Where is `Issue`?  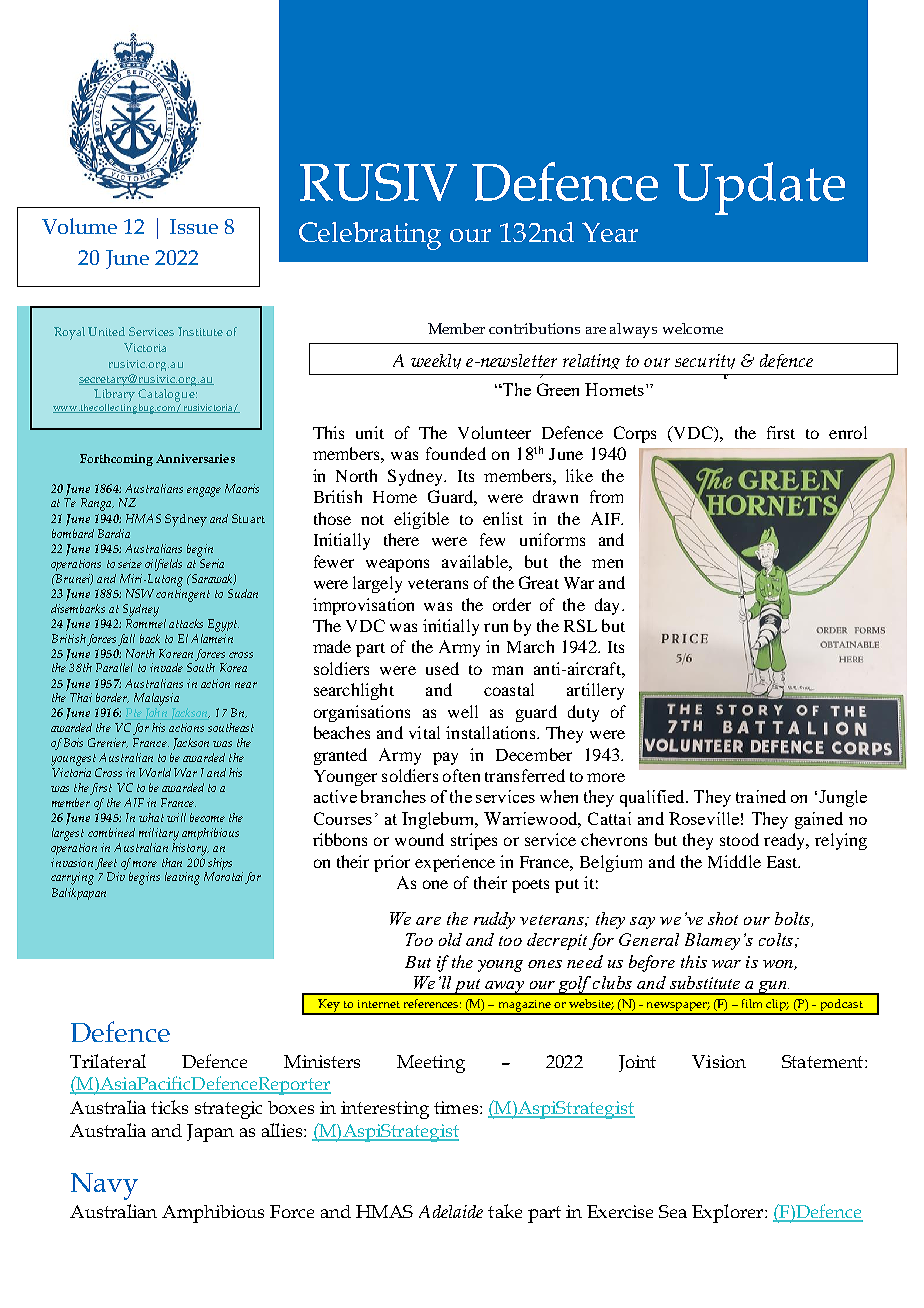 Issue is located at coordinates (194, 226).
